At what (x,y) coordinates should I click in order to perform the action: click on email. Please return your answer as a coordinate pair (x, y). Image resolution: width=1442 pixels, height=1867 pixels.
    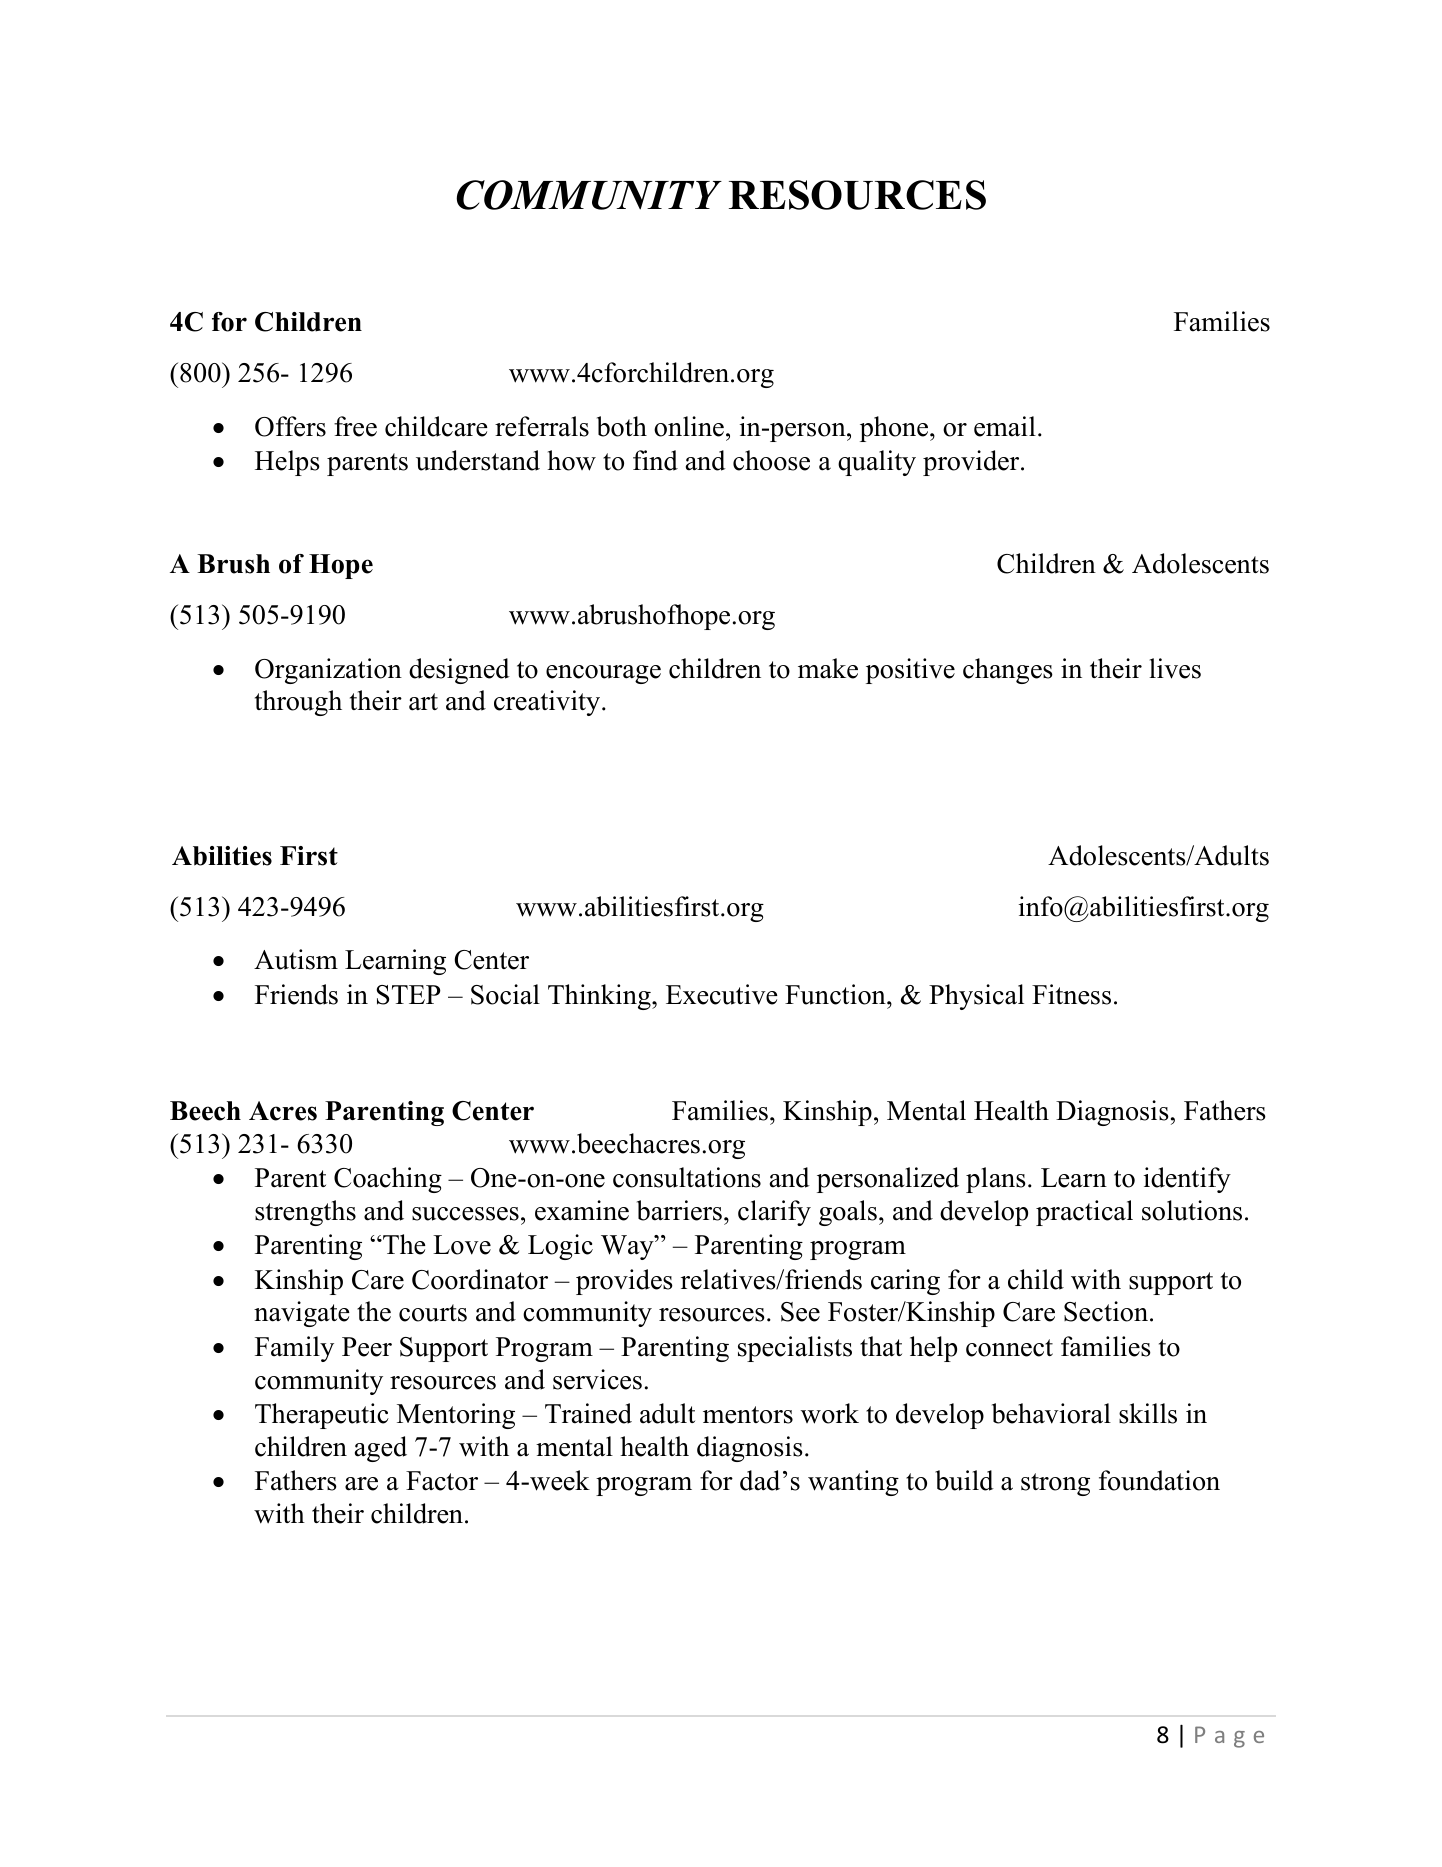
    Looking at the image, I should click on (1005, 426).
